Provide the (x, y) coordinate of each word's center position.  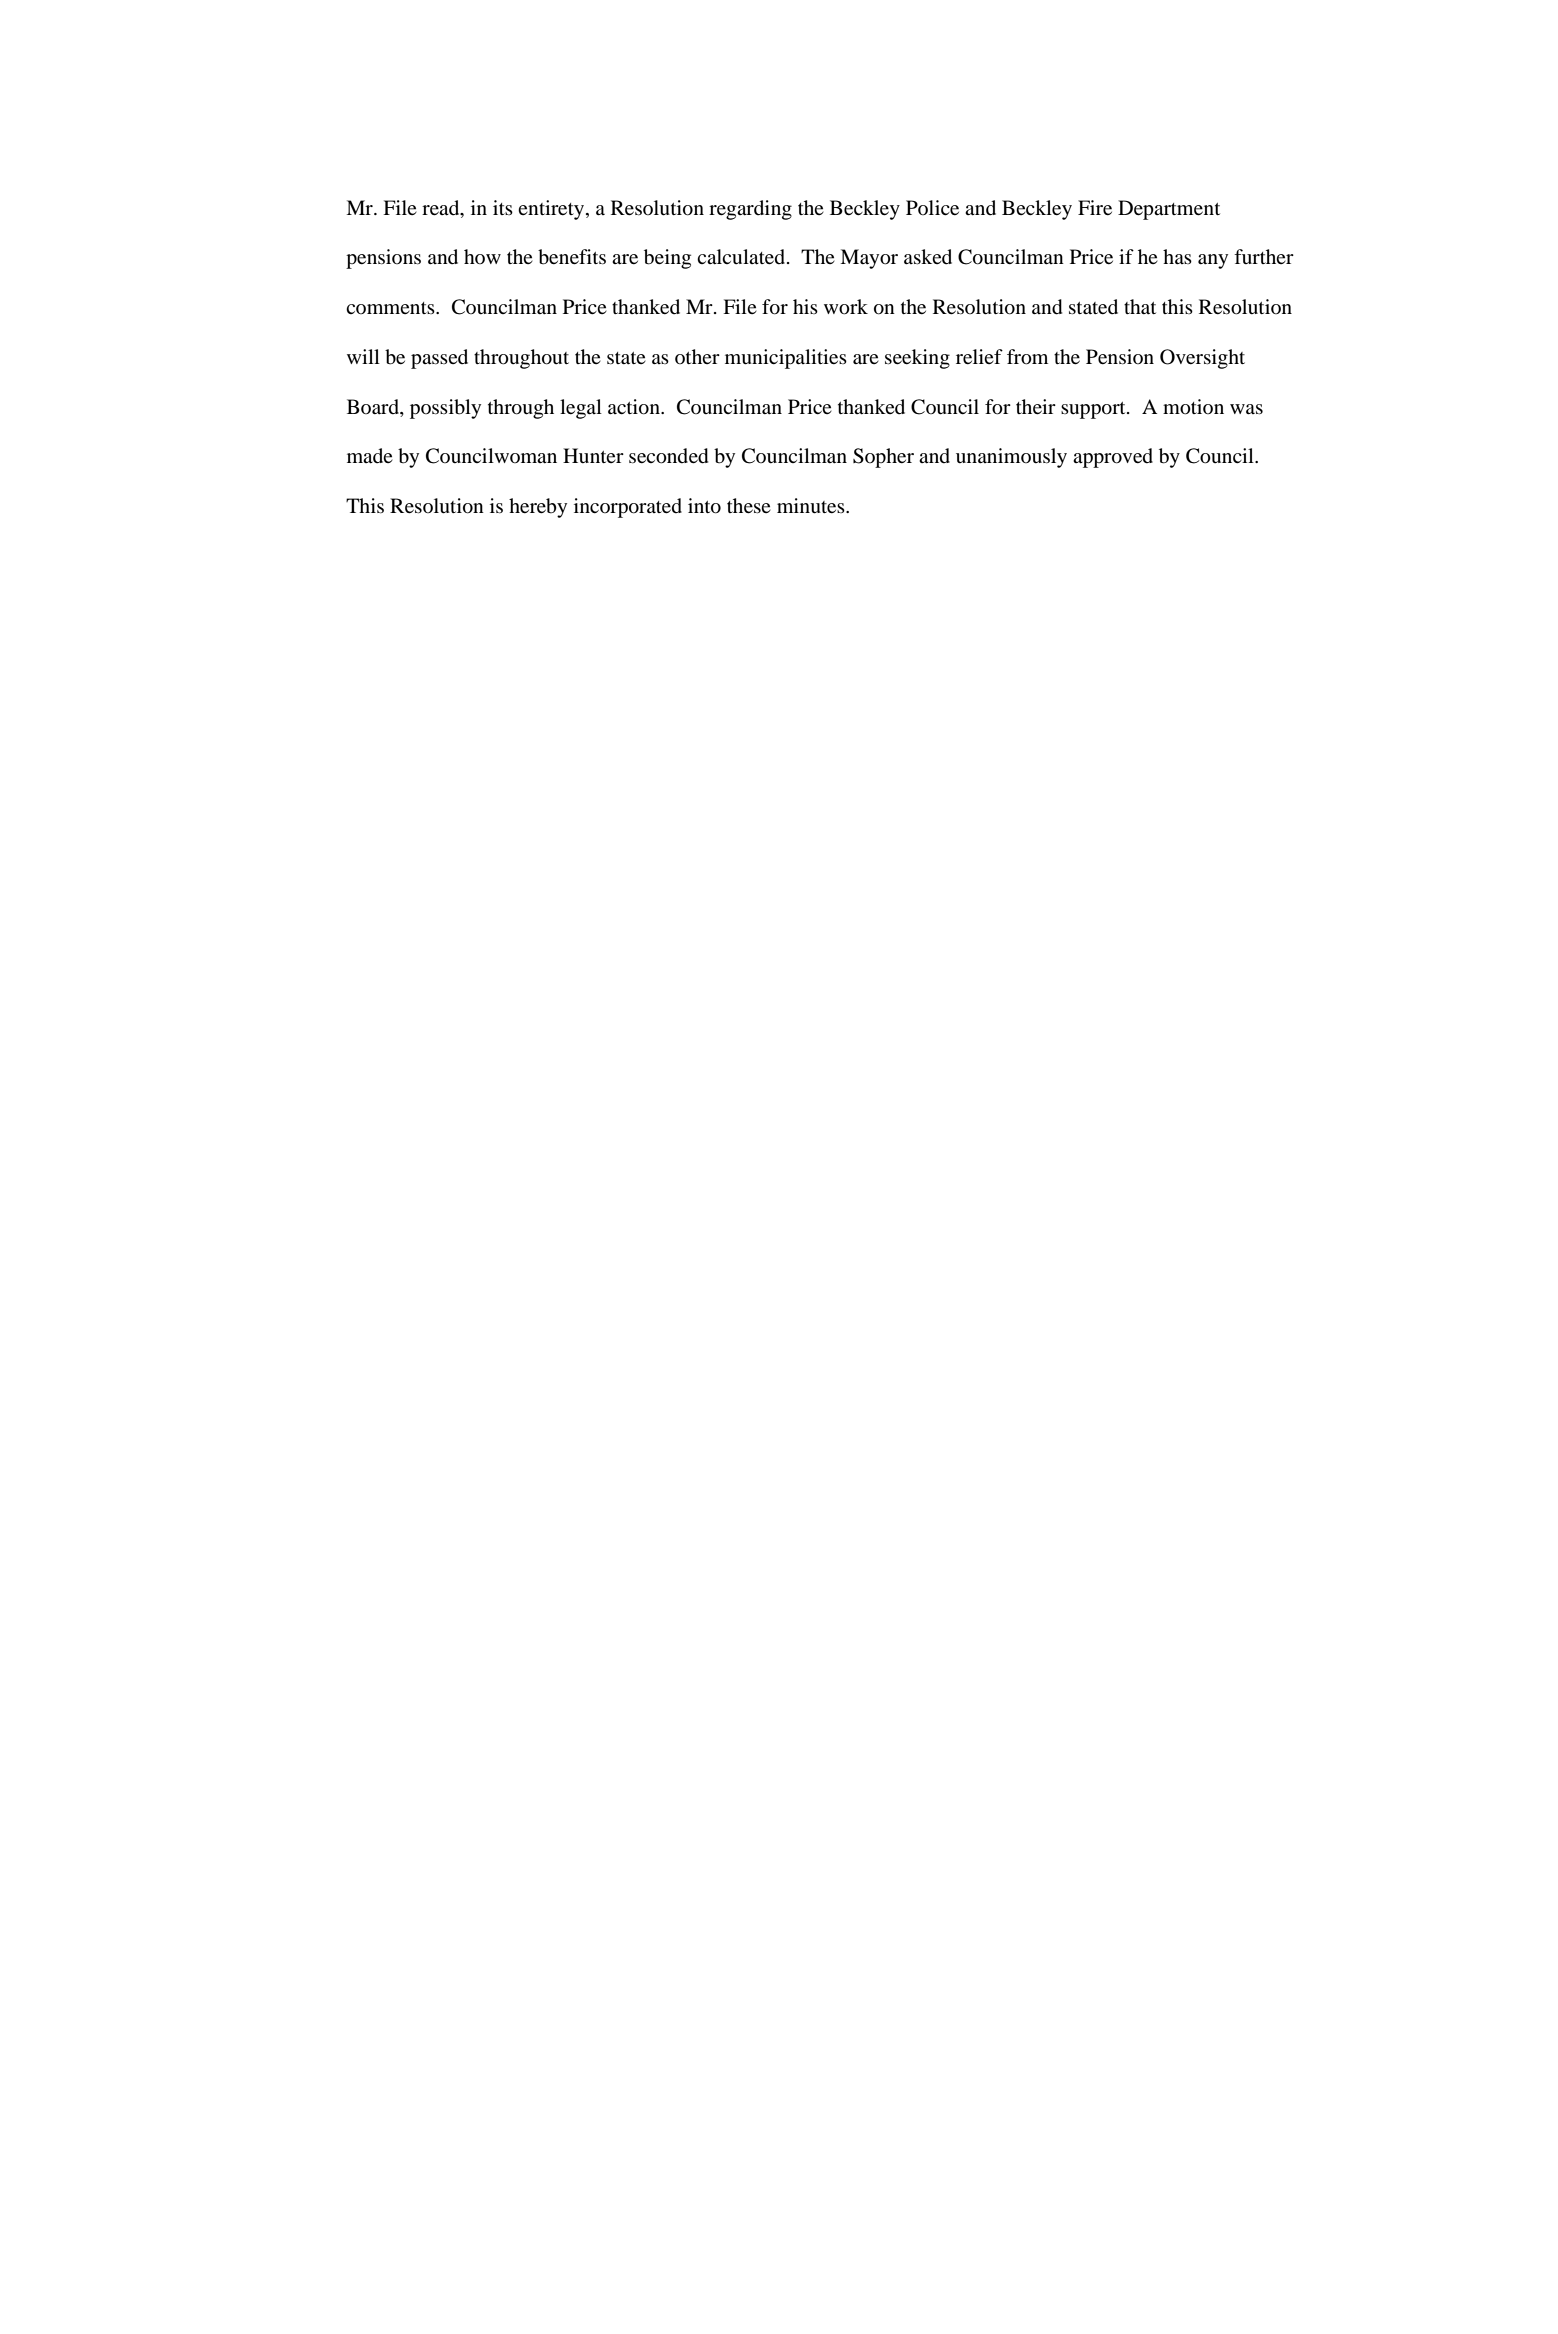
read (442, 208)
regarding (750, 210)
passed (439, 359)
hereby (538, 508)
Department (1169, 210)
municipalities (786, 359)
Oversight (1202, 359)
